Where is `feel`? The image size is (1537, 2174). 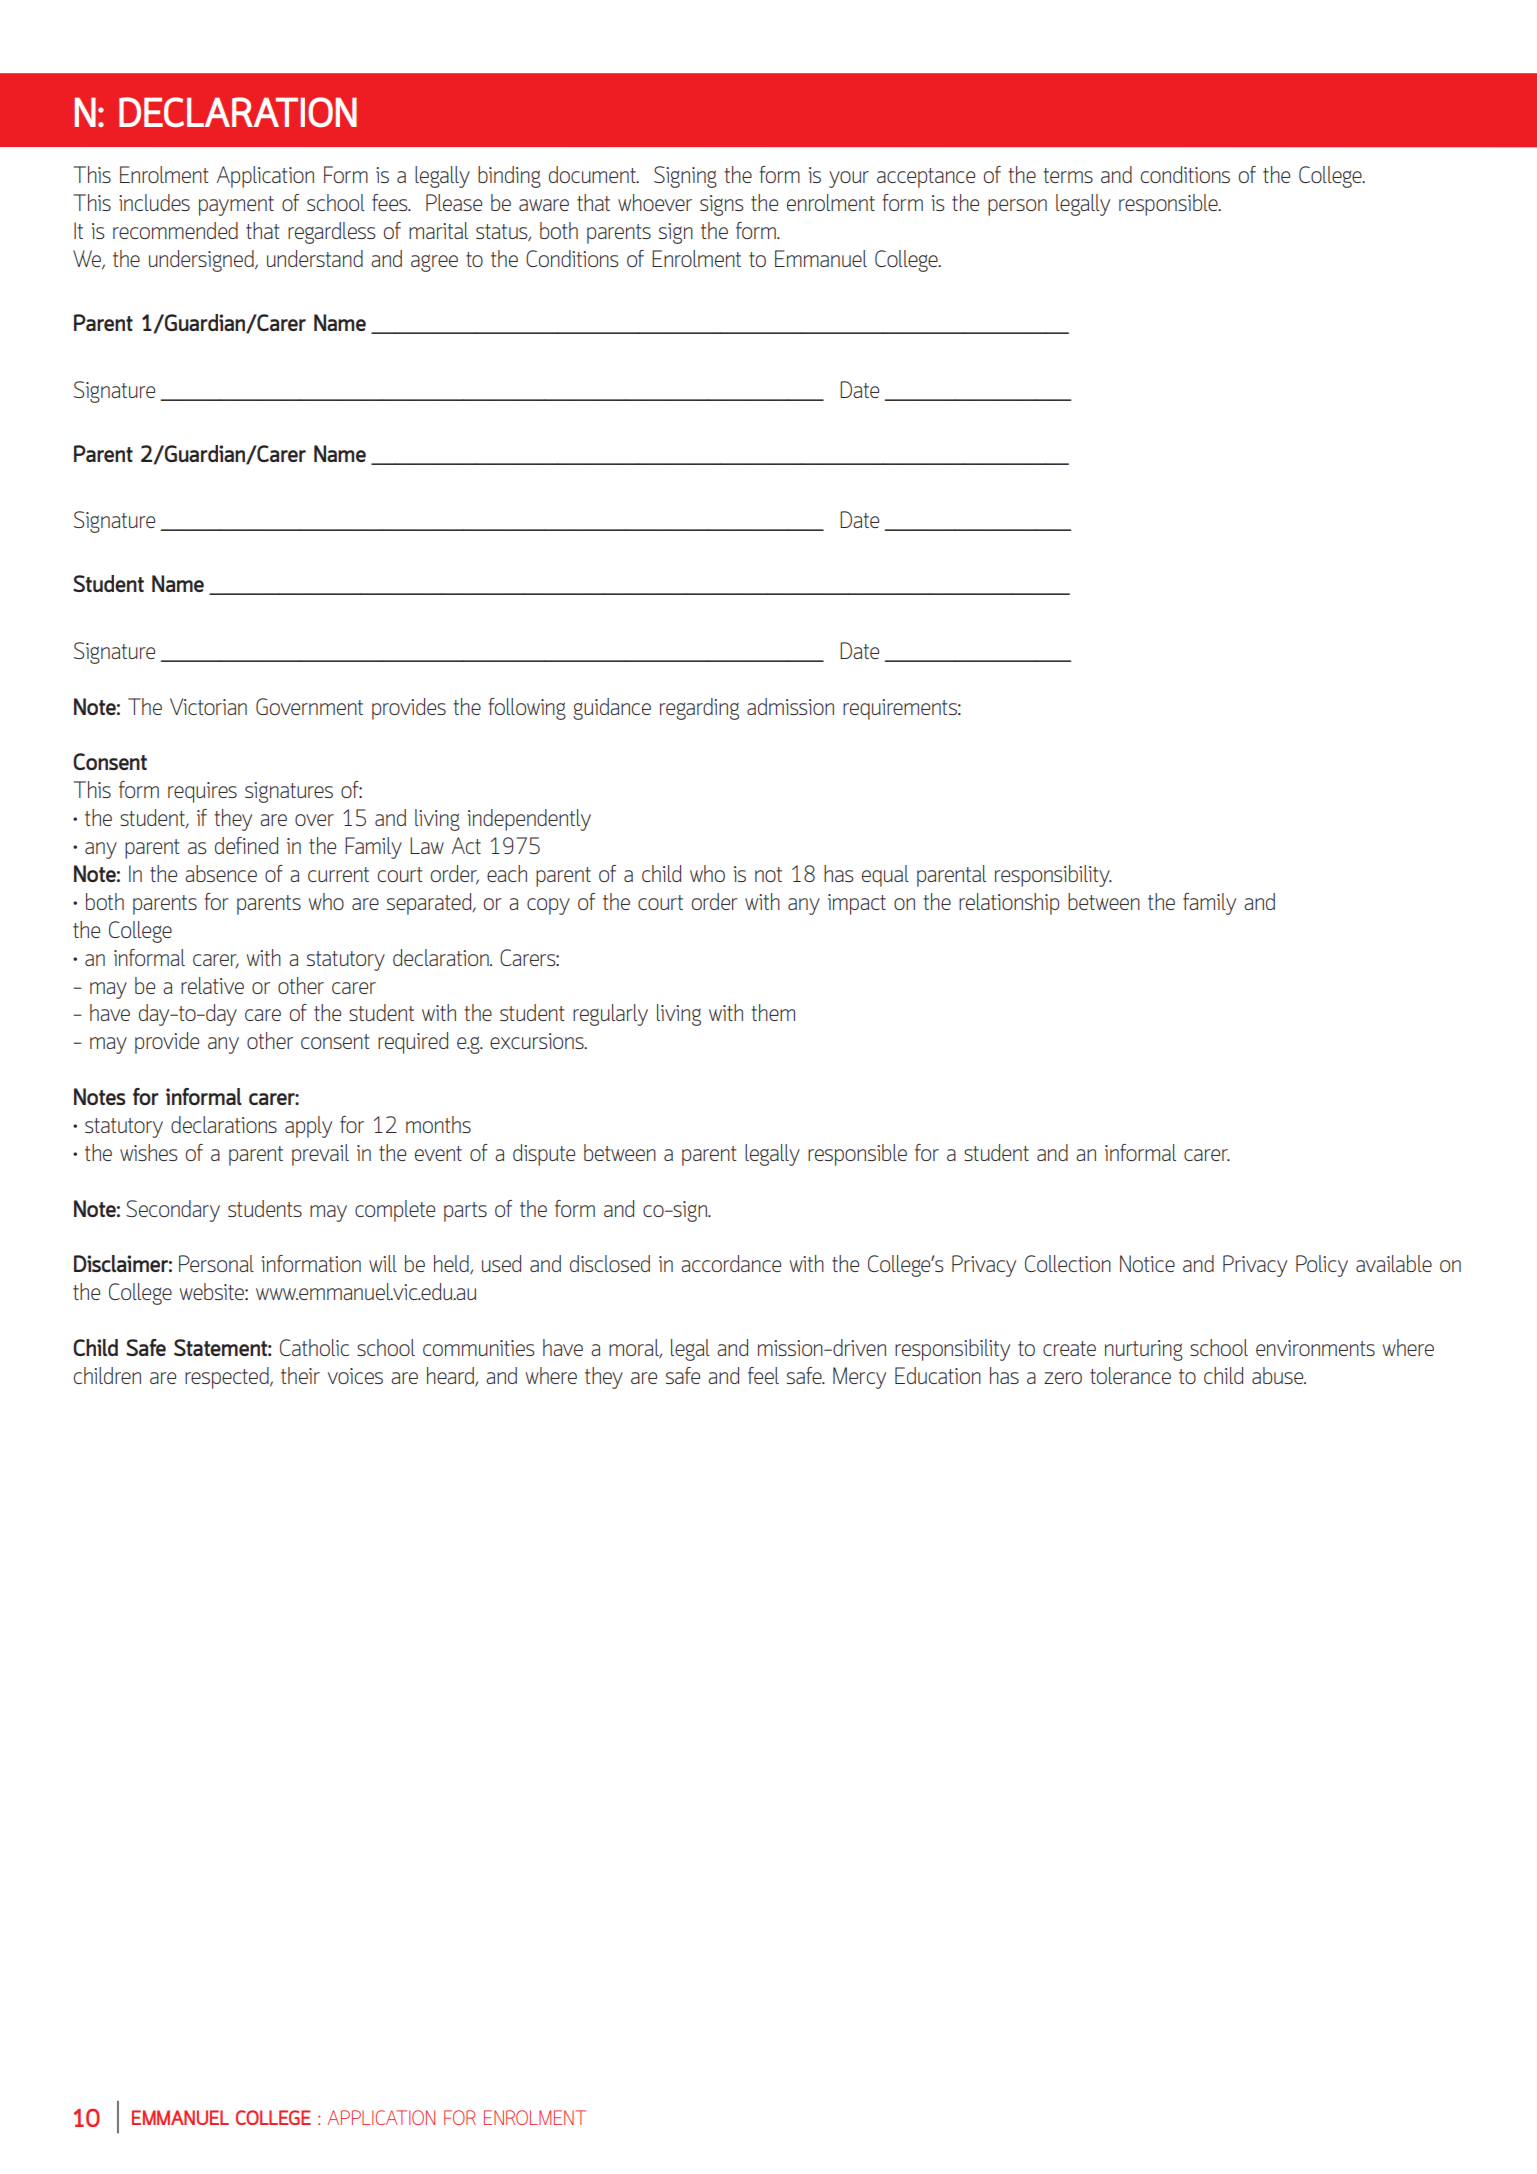 feel is located at coordinates (763, 1375).
